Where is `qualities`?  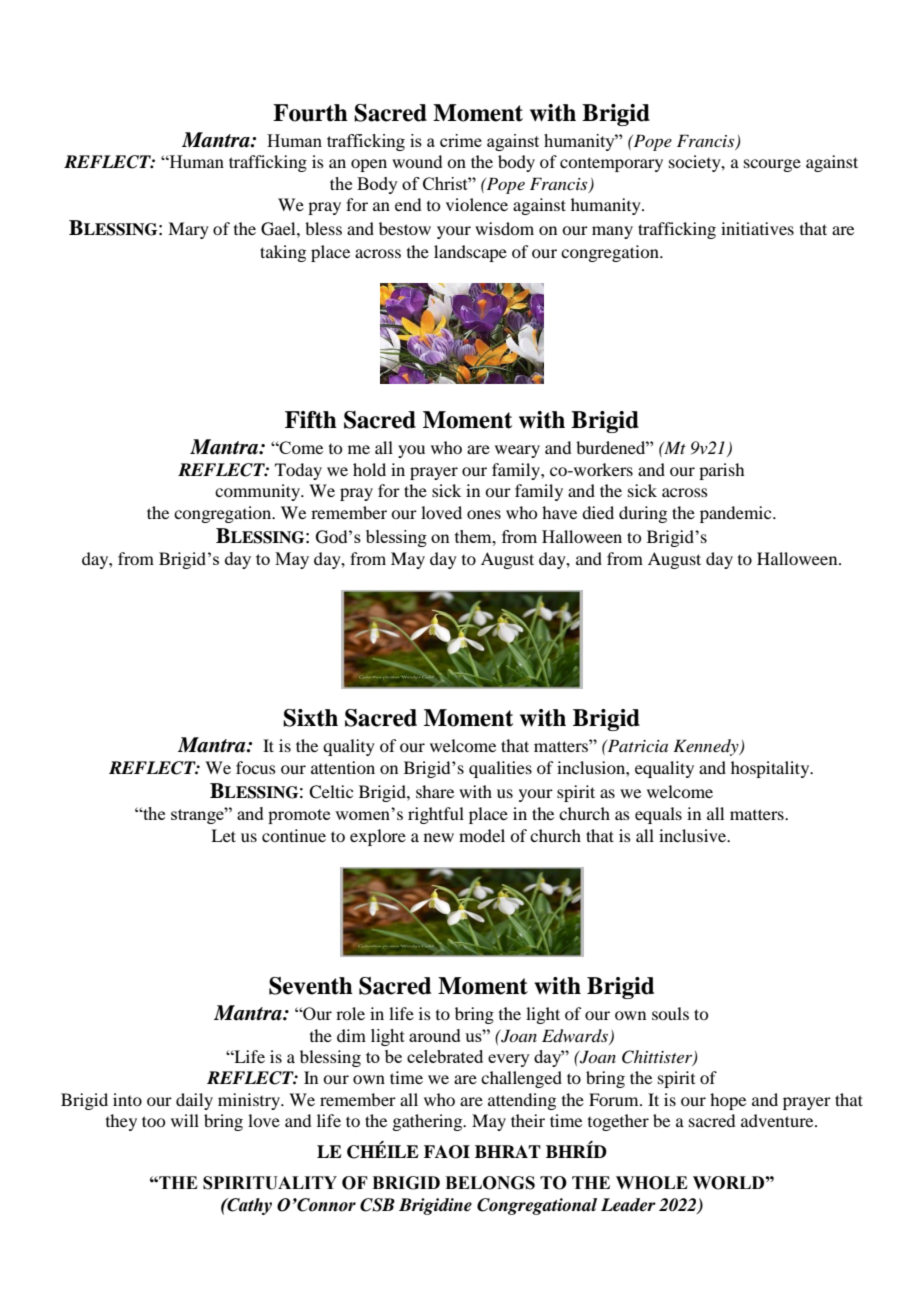
qualities is located at coordinates (500, 769).
